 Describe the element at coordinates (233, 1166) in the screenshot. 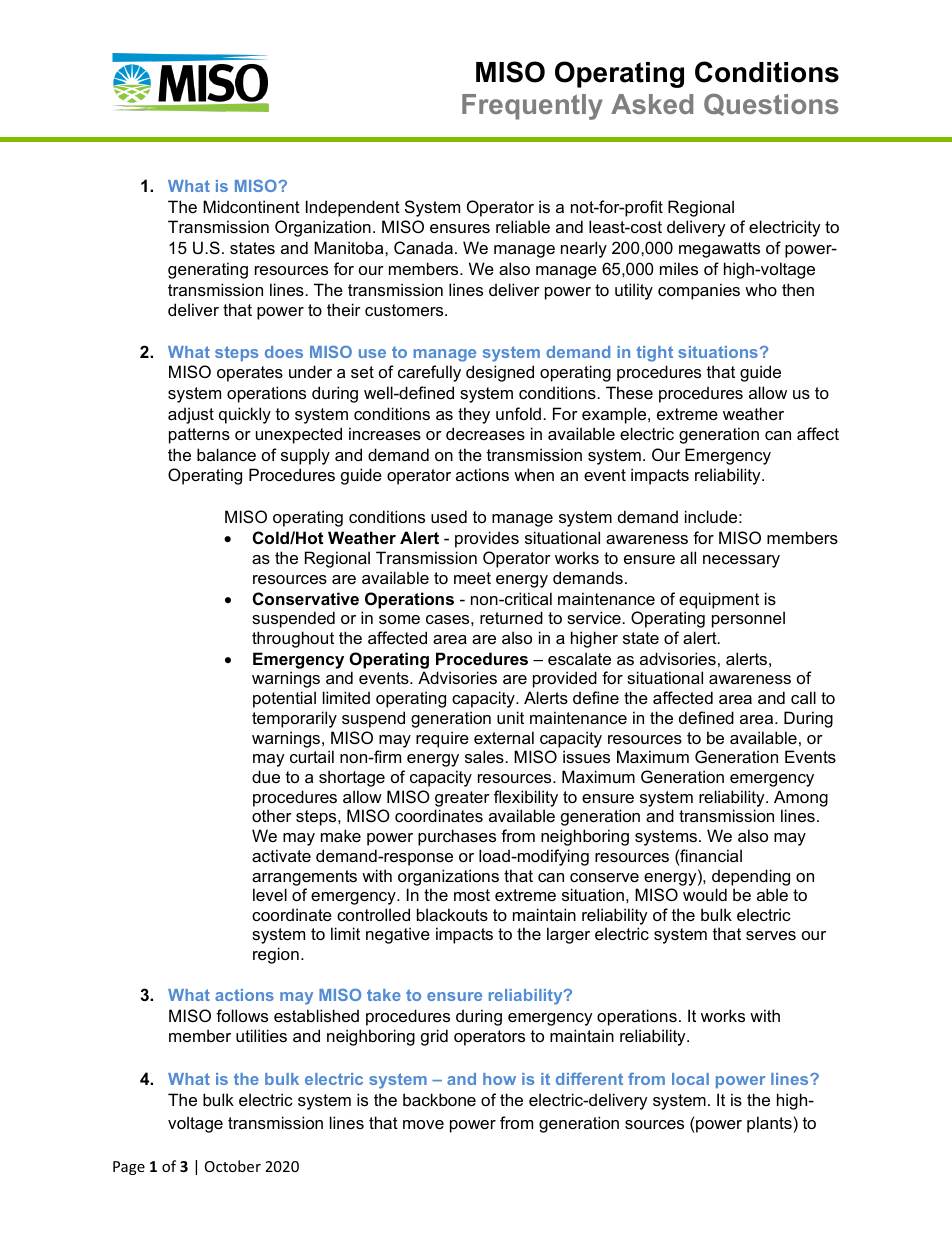

I see `October` at that location.
